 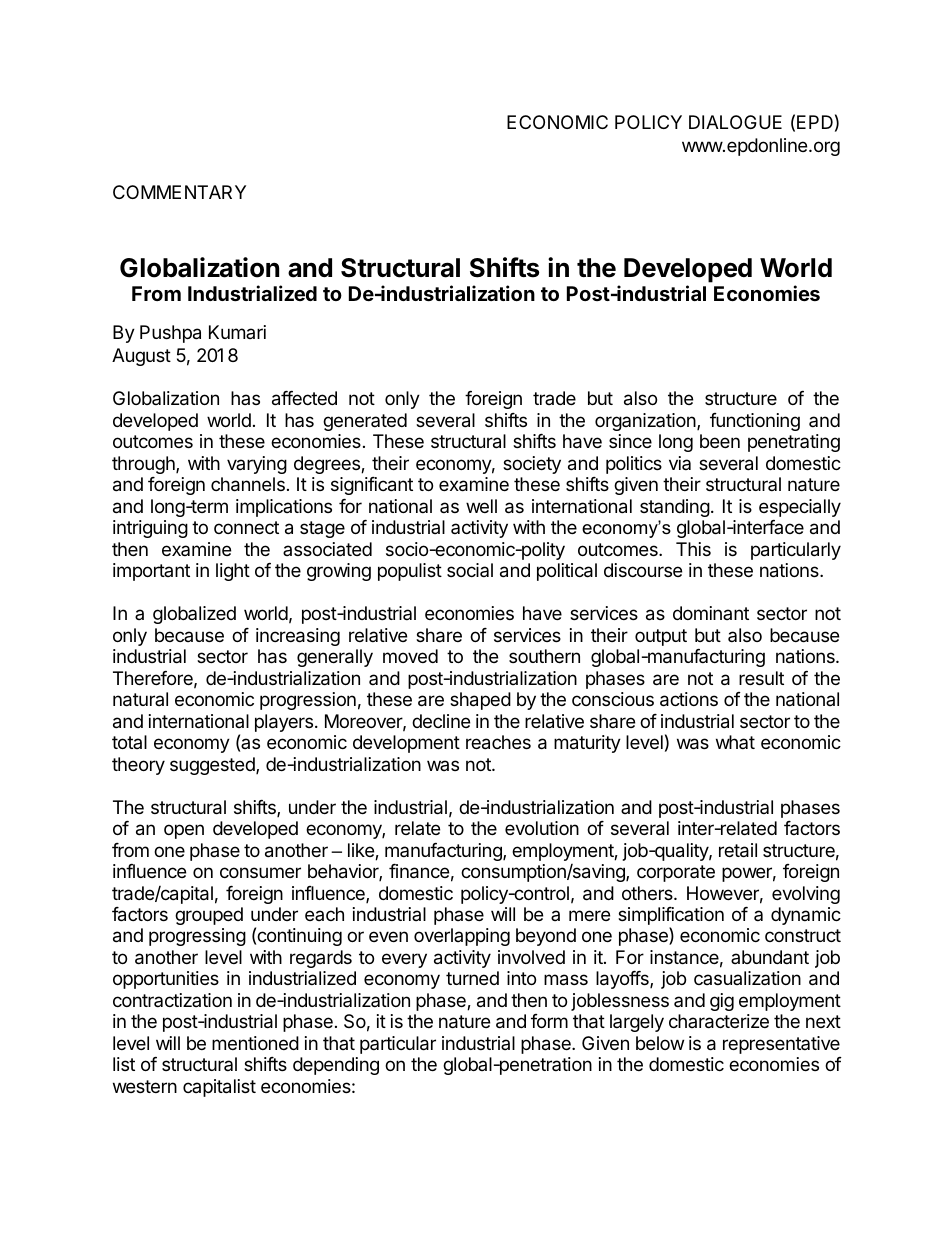 What do you see at coordinates (735, 122) in the document?
I see `DIALOGUE` at bounding box center [735, 122].
